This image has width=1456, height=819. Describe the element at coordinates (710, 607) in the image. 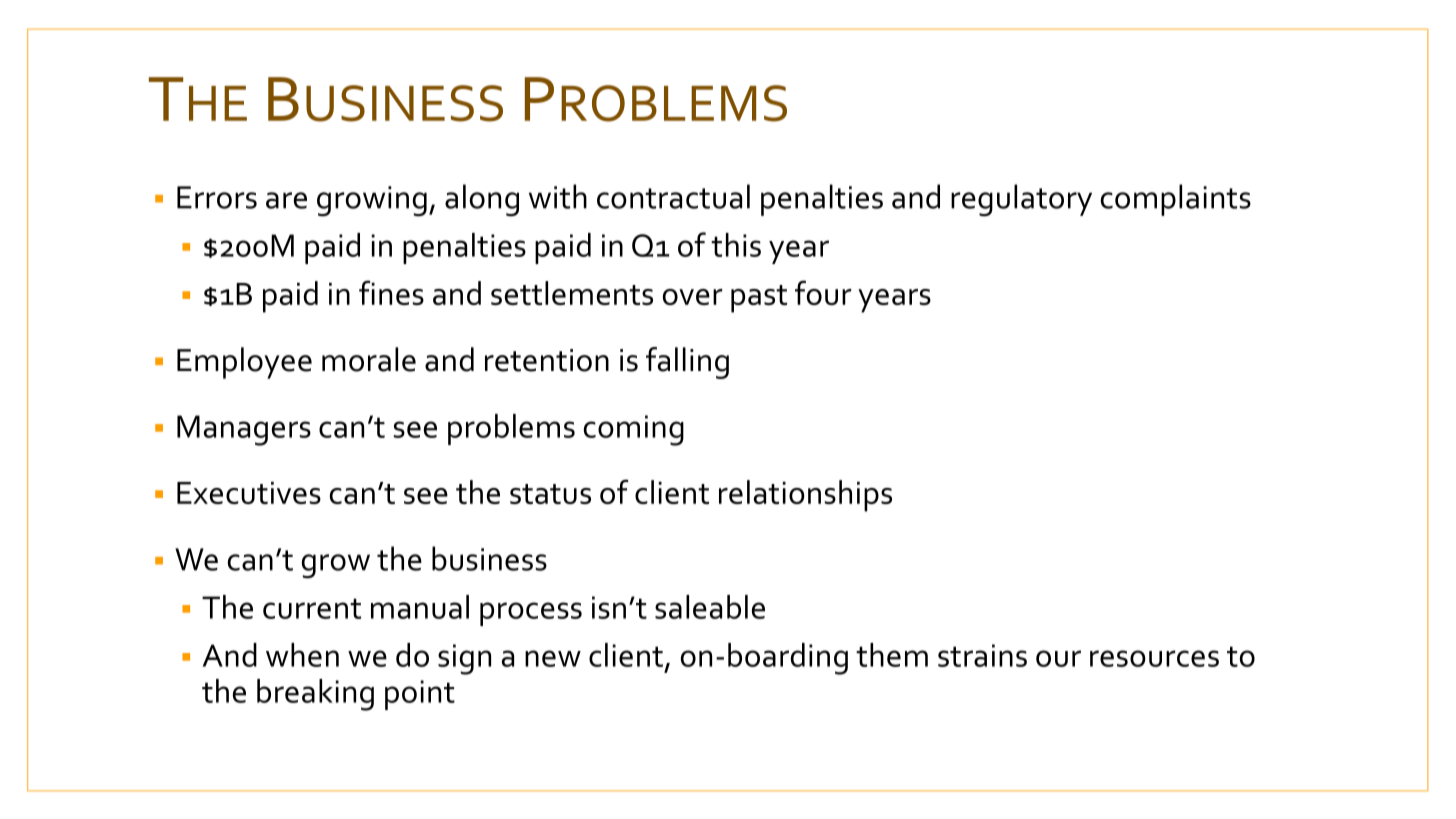

I see `saleable` at that location.
